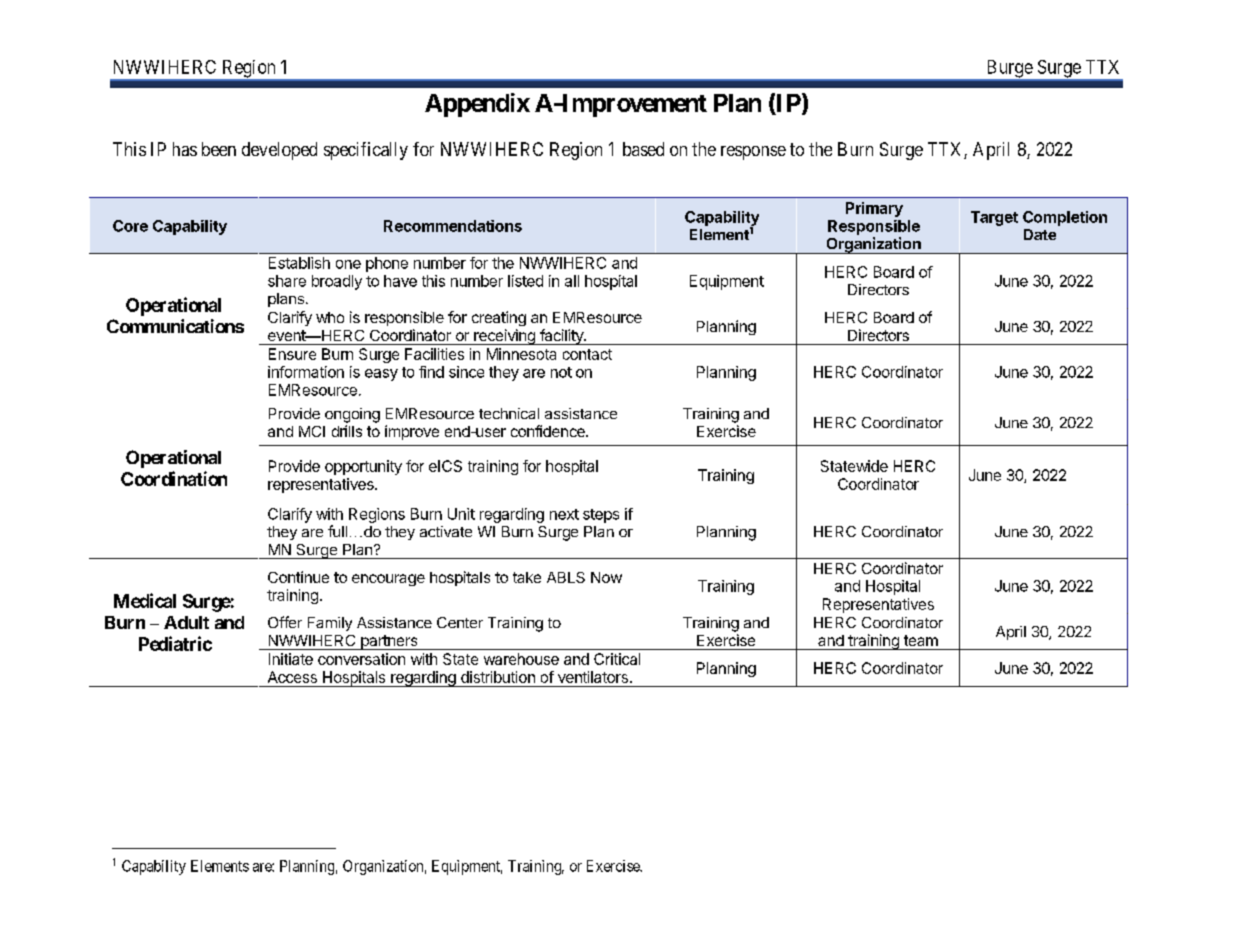  I want to click on contact, so click(587, 354).
